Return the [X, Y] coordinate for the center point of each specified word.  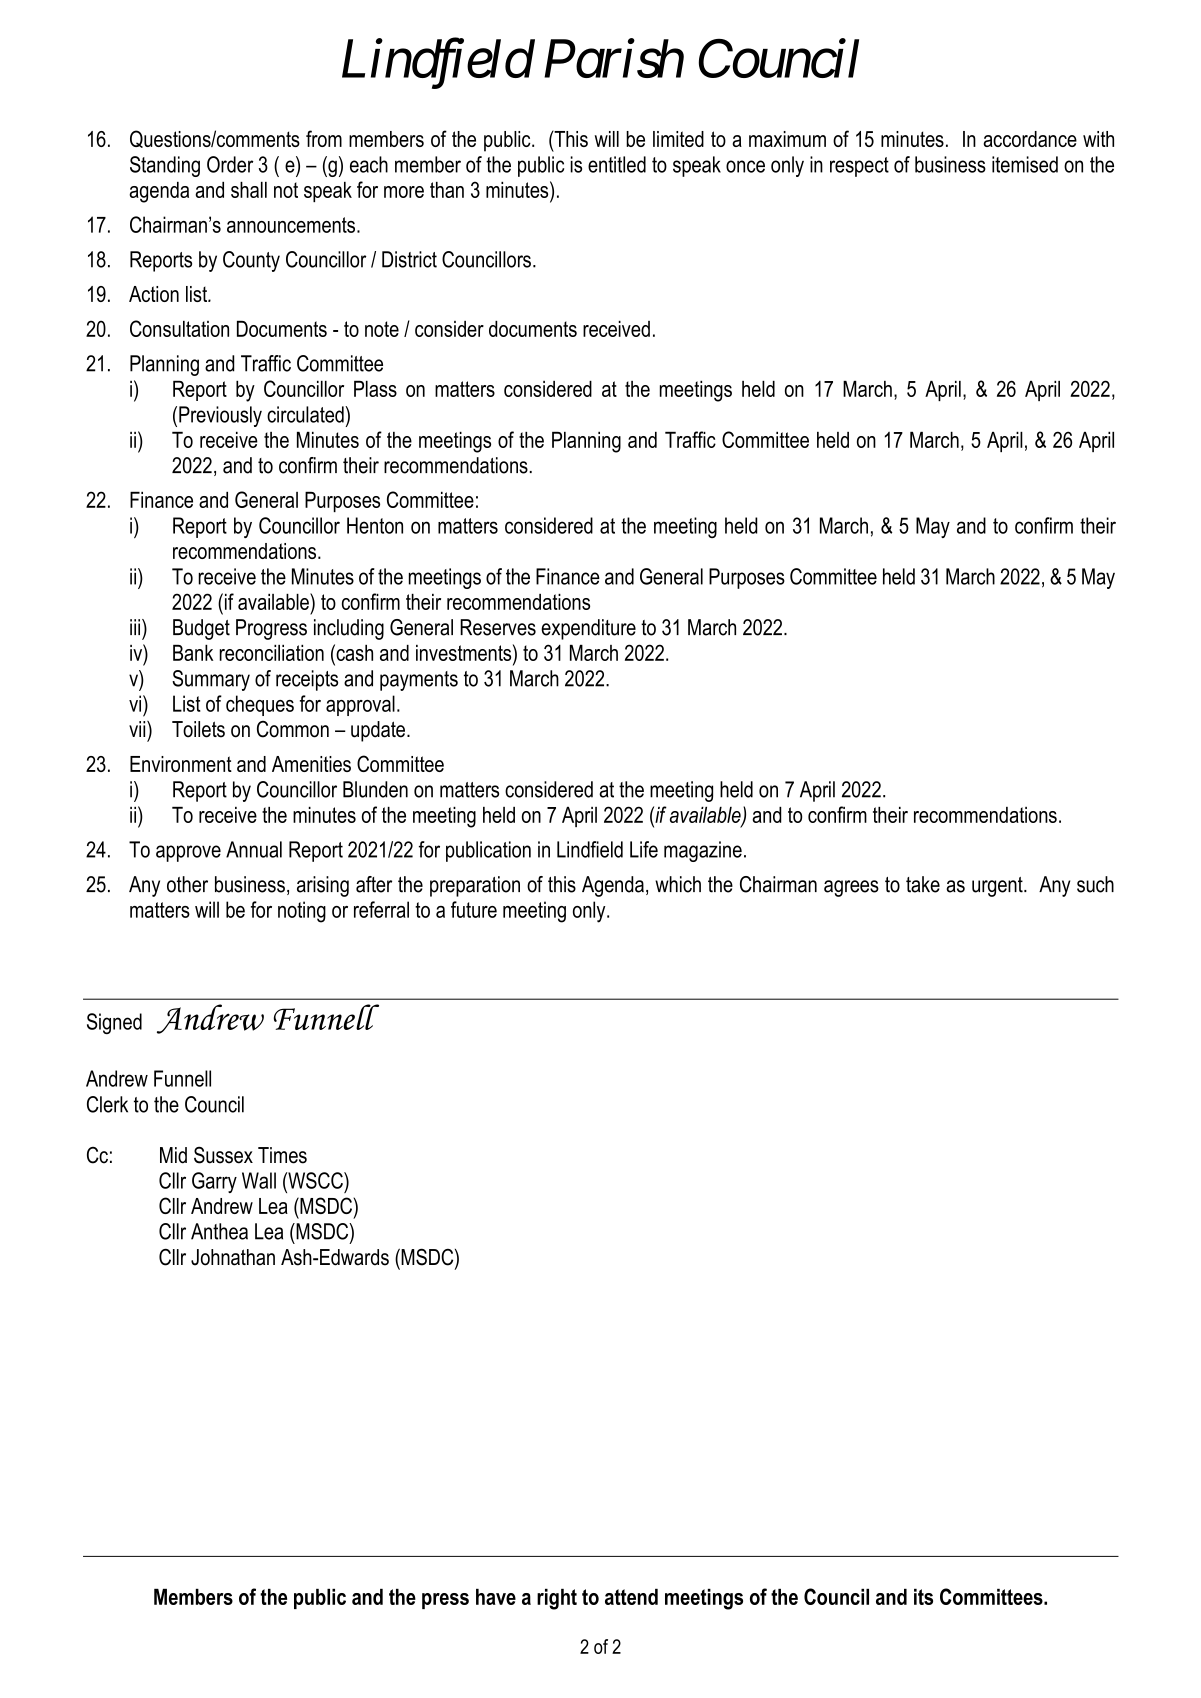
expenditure [588, 629]
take [923, 884]
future [474, 909]
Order [230, 164]
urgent [998, 887]
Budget [201, 629]
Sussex [223, 1155]
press [445, 1601]
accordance [1030, 139]
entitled [617, 164]
